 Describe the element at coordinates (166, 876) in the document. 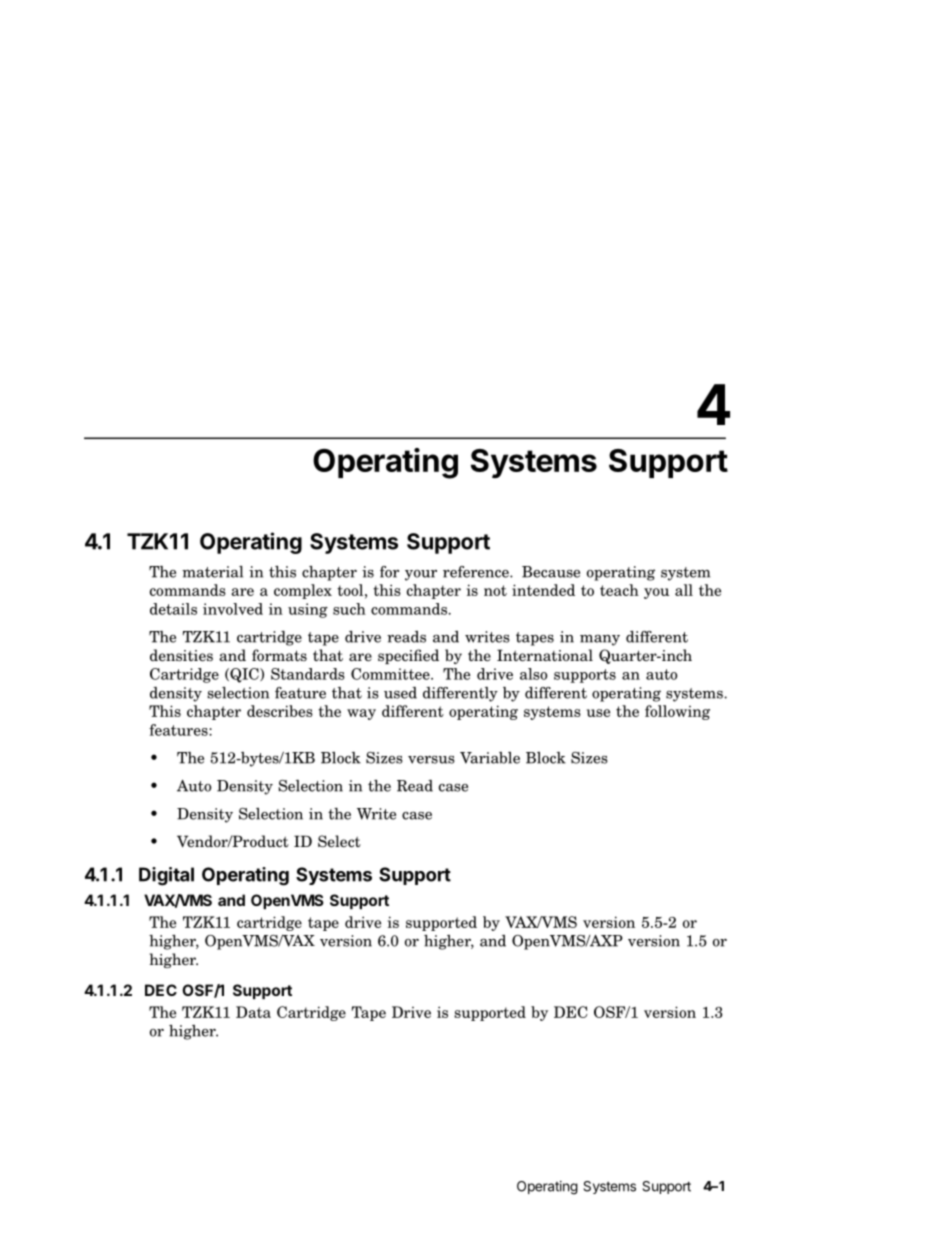

I see `Digital` at that location.
